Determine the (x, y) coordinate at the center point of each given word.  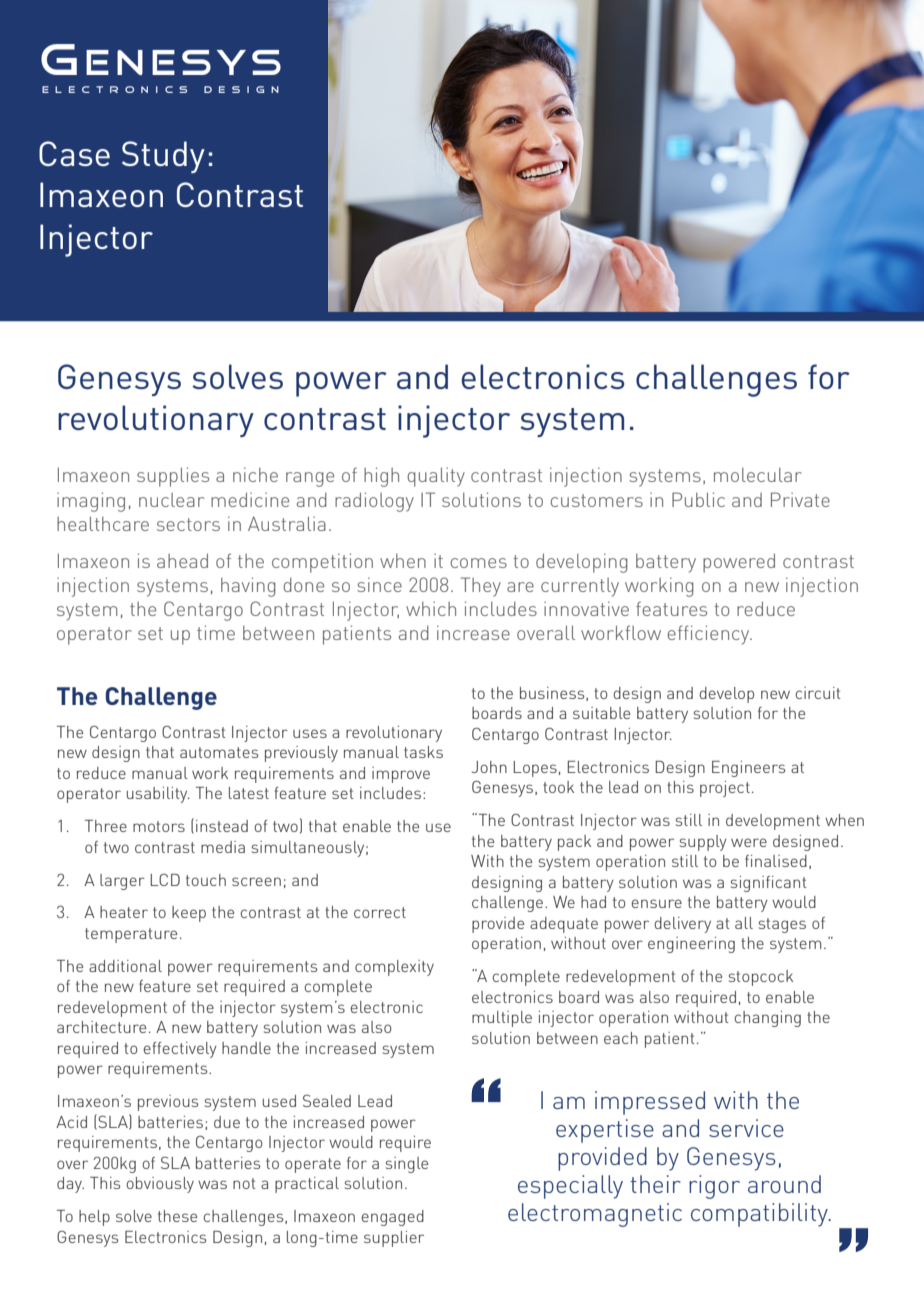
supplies (173, 477)
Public (698, 499)
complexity (394, 968)
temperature (131, 935)
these (177, 1216)
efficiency (709, 635)
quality (436, 477)
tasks (423, 752)
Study (163, 157)
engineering (691, 945)
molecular (758, 475)
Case (74, 153)
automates (219, 752)
